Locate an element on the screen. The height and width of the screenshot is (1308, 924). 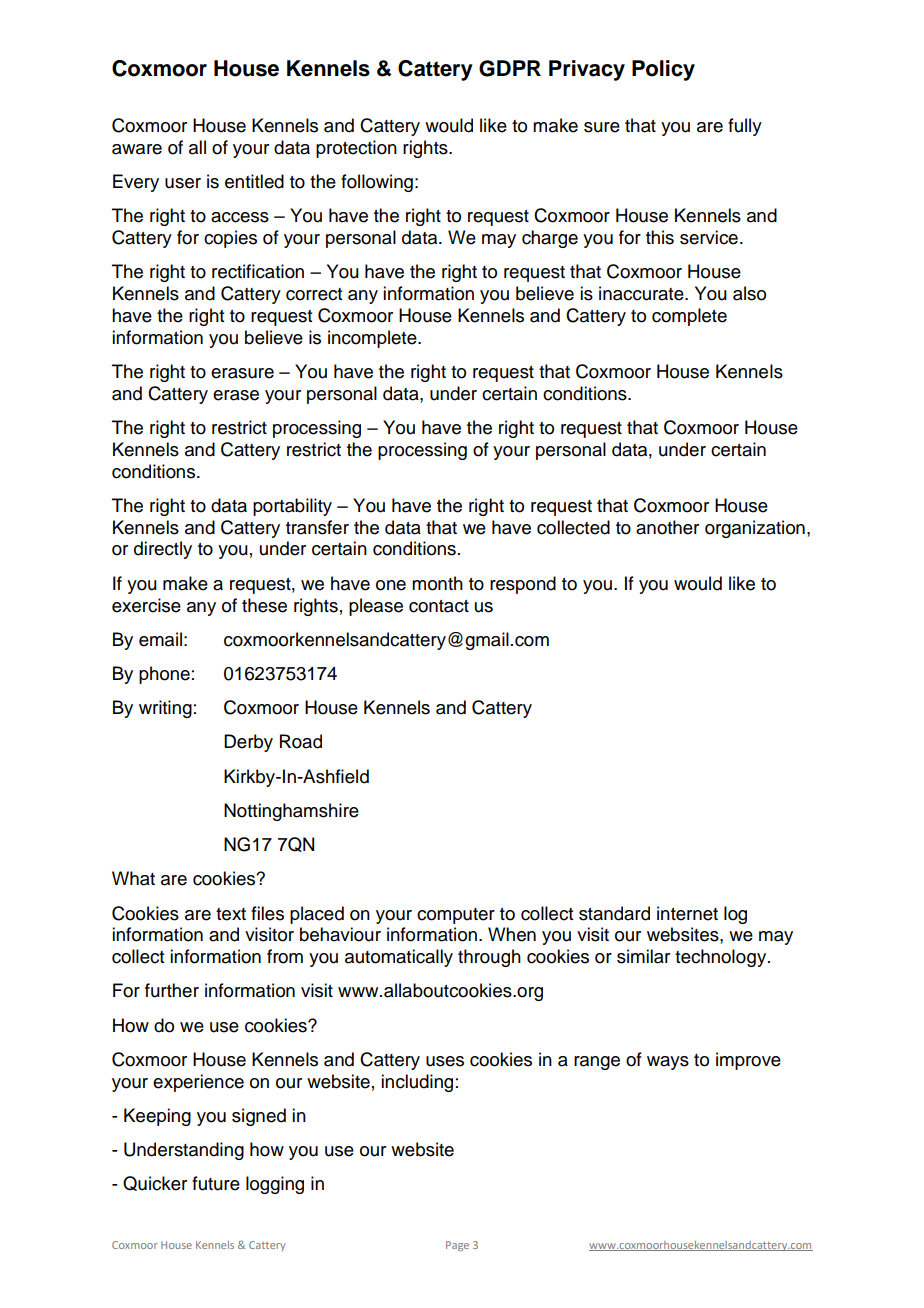
inaccurate is located at coordinates (642, 293).
